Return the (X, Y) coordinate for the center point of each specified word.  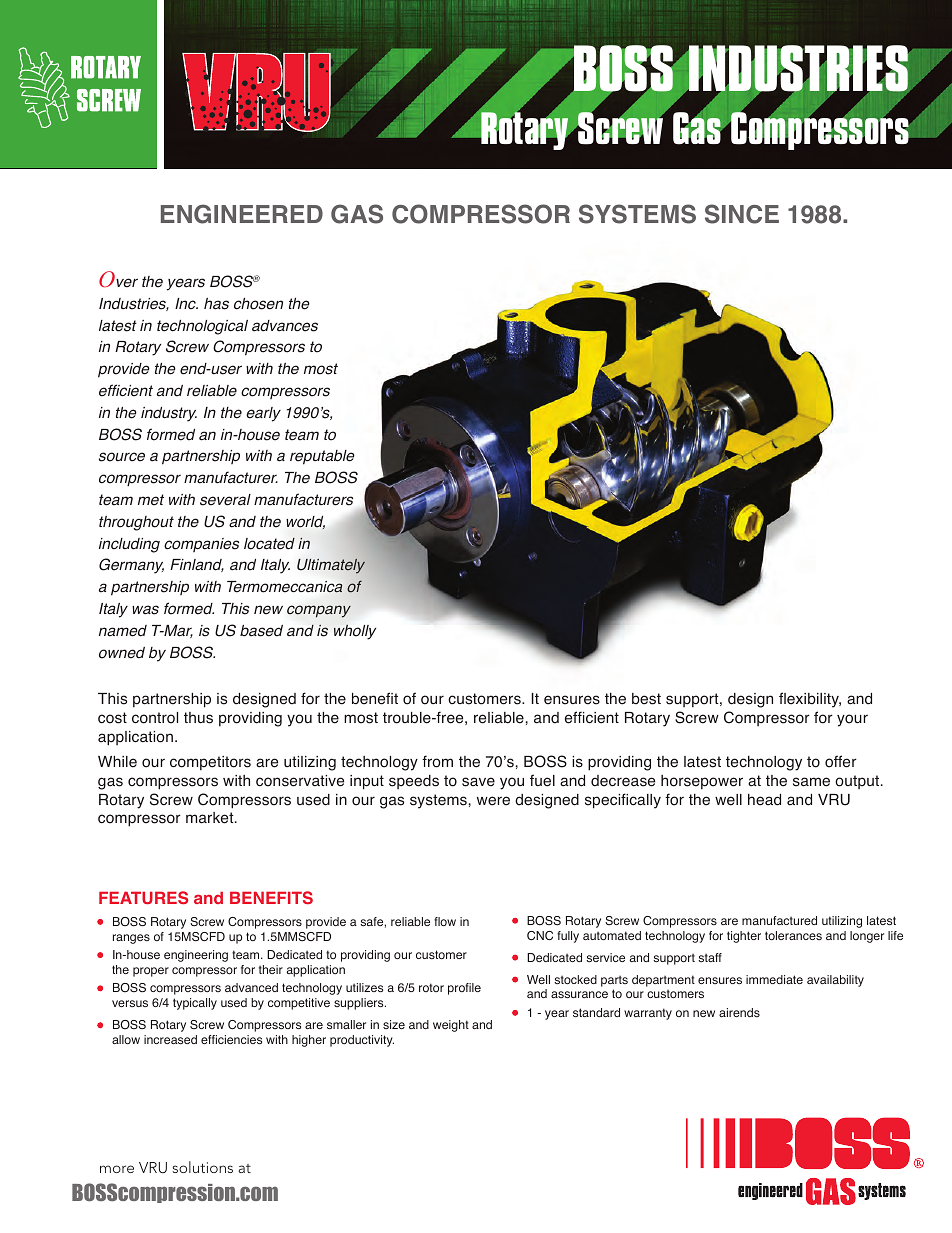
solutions (202, 1167)
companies (201, 545)
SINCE (742, 214)
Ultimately (331, 566)
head (764, 800)
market (211, 818)
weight (451, 1026)
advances (285, 326)
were (493, 801)
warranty (648, 1014)
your (852, 720)
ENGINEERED (242, 214)
